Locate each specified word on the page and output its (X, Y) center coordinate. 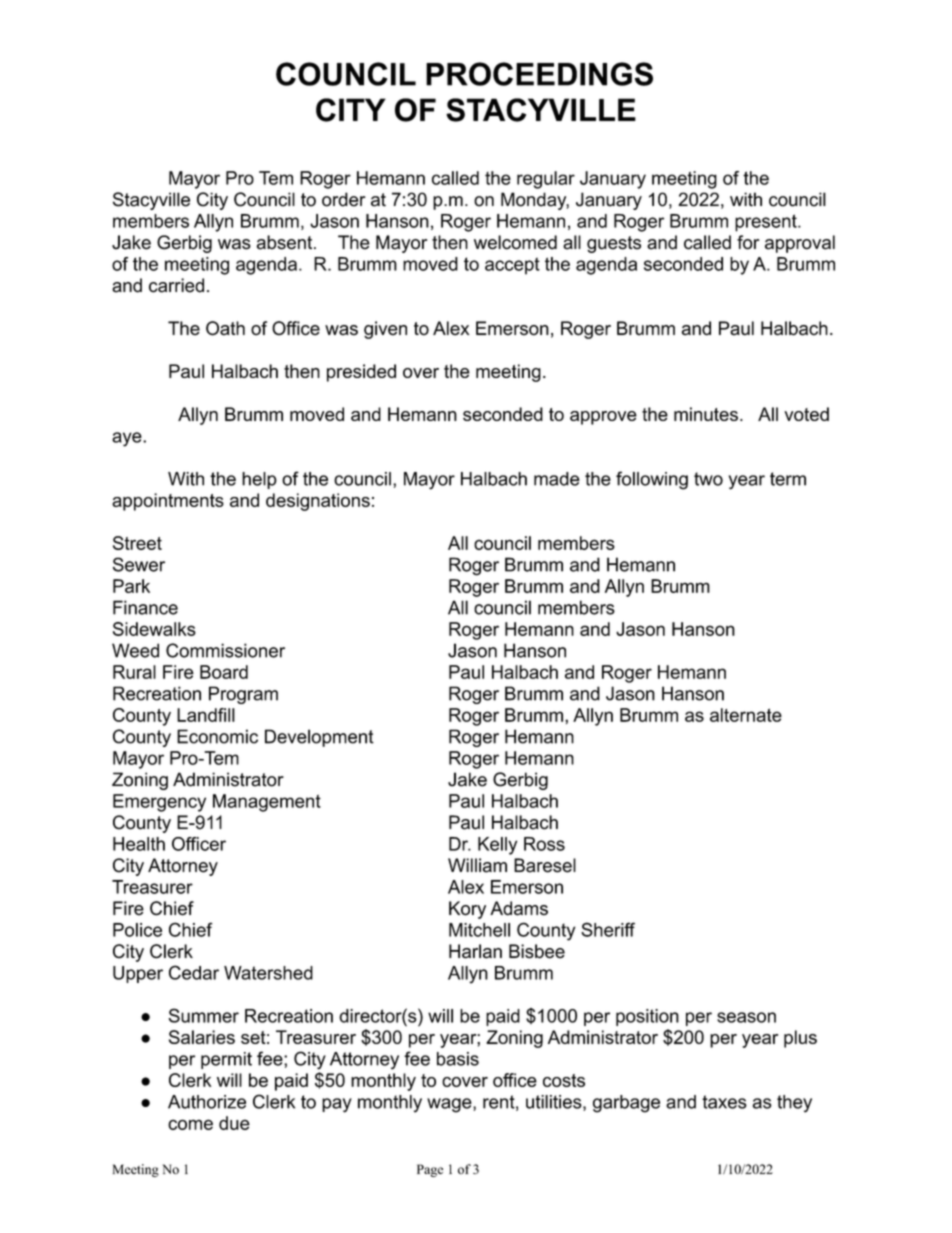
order (344, 199)
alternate (746, 715)
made (557, 479)
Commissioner (225, 650)
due (234, 1123)
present (767, 223)
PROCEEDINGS (539, 74)
